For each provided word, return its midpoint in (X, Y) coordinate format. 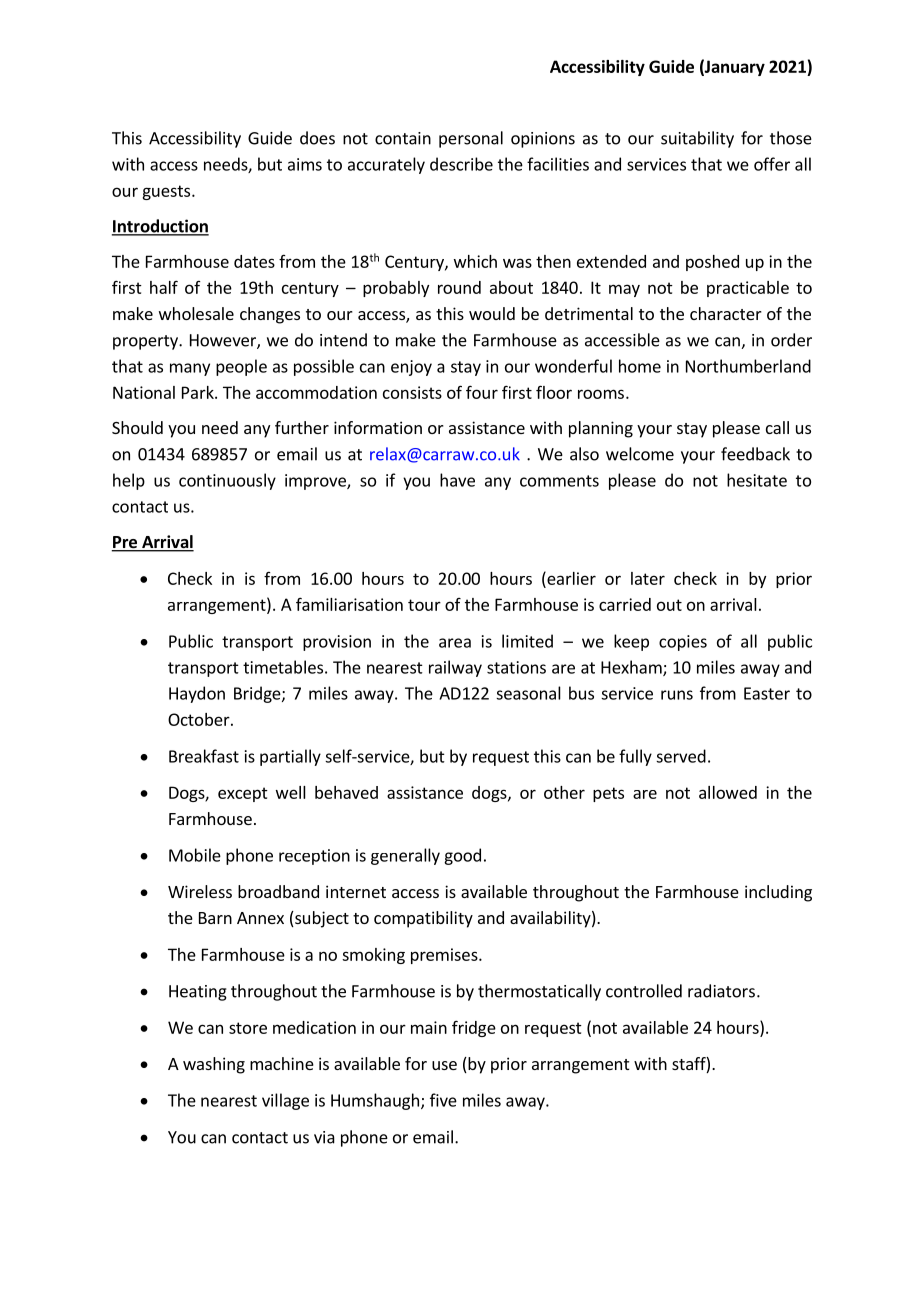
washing (214, 1065)
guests (167, 192)
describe (461, 164)
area (455, 643)
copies (683, 643)
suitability (697, 139)
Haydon (197, 694)
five (443, 1100)
